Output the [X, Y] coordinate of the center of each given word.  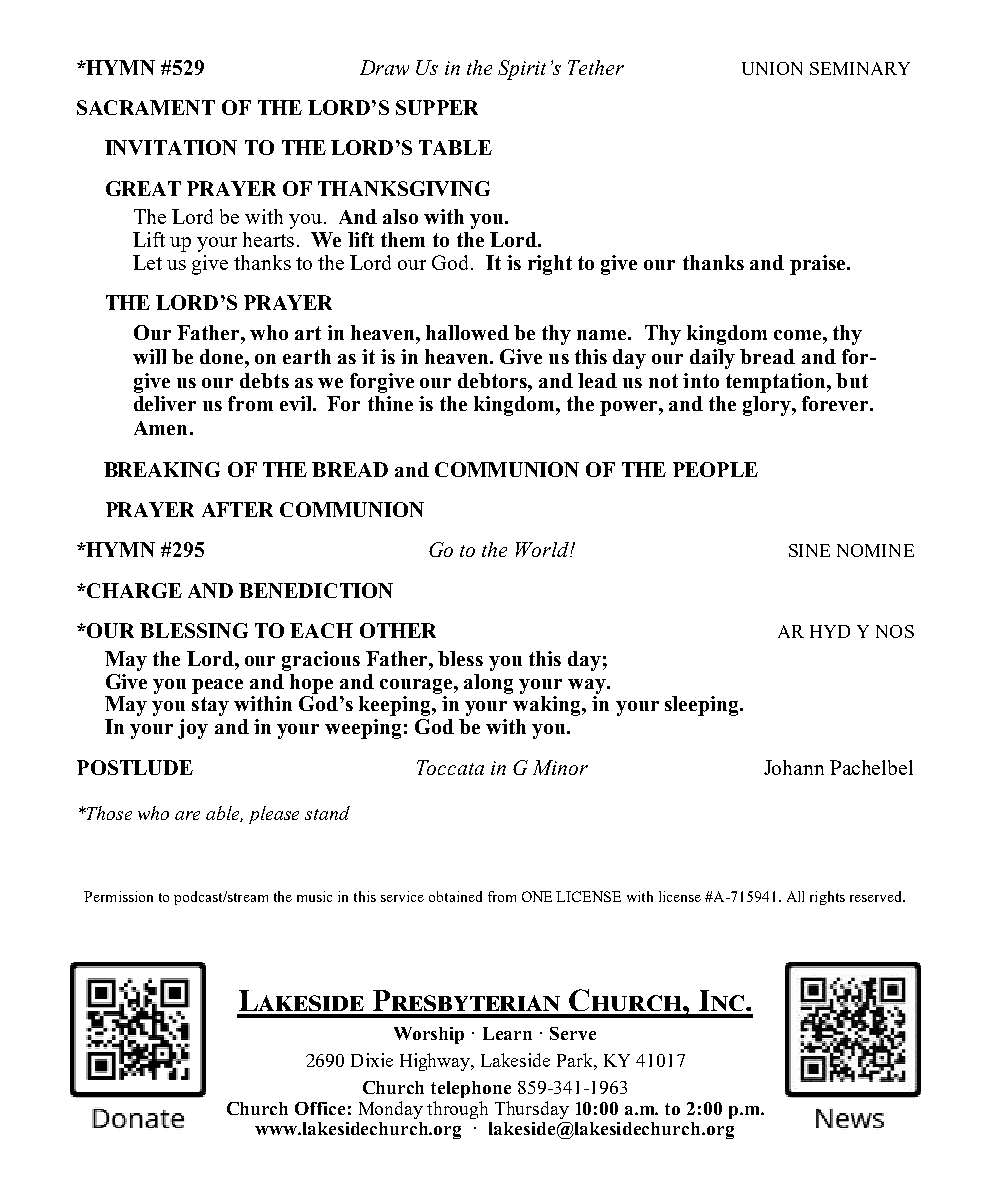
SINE [809, 550]
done [223, 356]
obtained [455, 896]
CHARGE [134, 590]
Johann [794, 767]
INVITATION [171, 147]
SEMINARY [860, 68]
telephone [471, 1089]
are [187, 815]
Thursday [532, 1110]
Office [320, 1108]
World [543, 549]
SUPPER [437, 107]
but [852, 380]
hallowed [467, 332]
